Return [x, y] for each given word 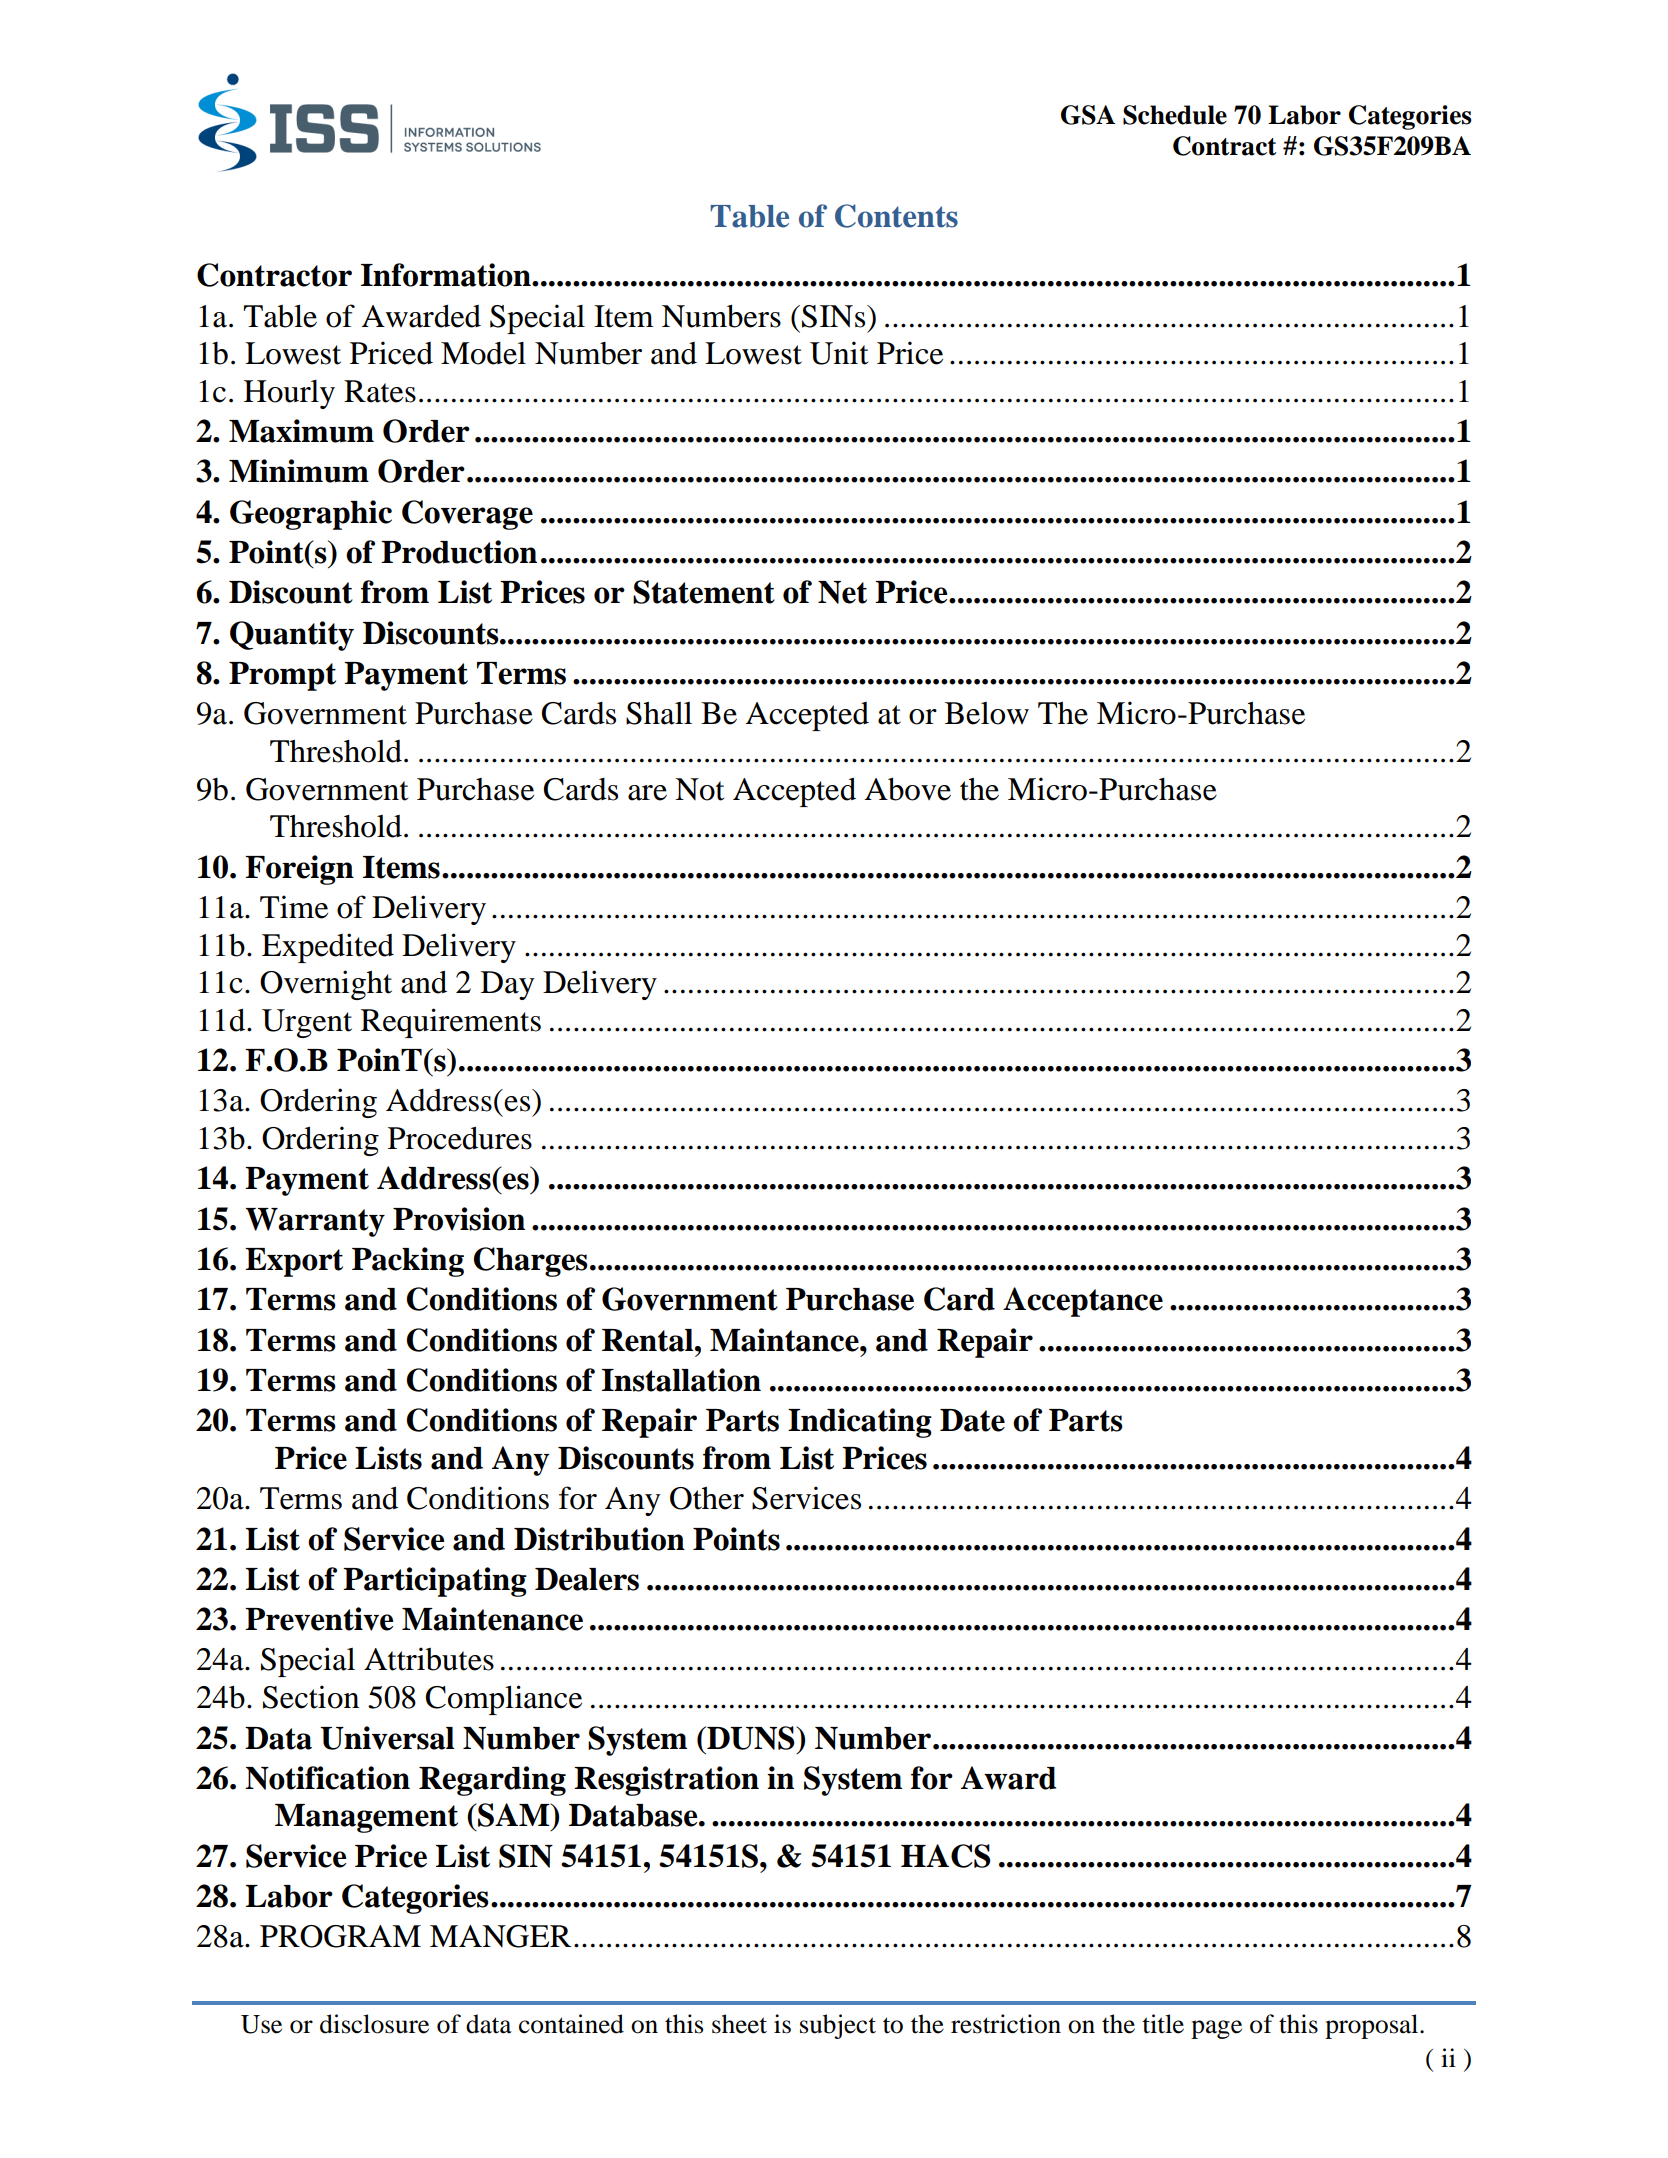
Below [987, 713]
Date [972, 1420]
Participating [435, 1582]
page [1216, 2029]
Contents [896, 216]
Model [483, 353]
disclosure [374, 2024]
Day [507, 985]
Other [707, 1498]
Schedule [1175, 115]
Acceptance [1083, 1302]
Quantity [292, 636]
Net [842, 592]
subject [838, 2026]
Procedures [460, 1138]
